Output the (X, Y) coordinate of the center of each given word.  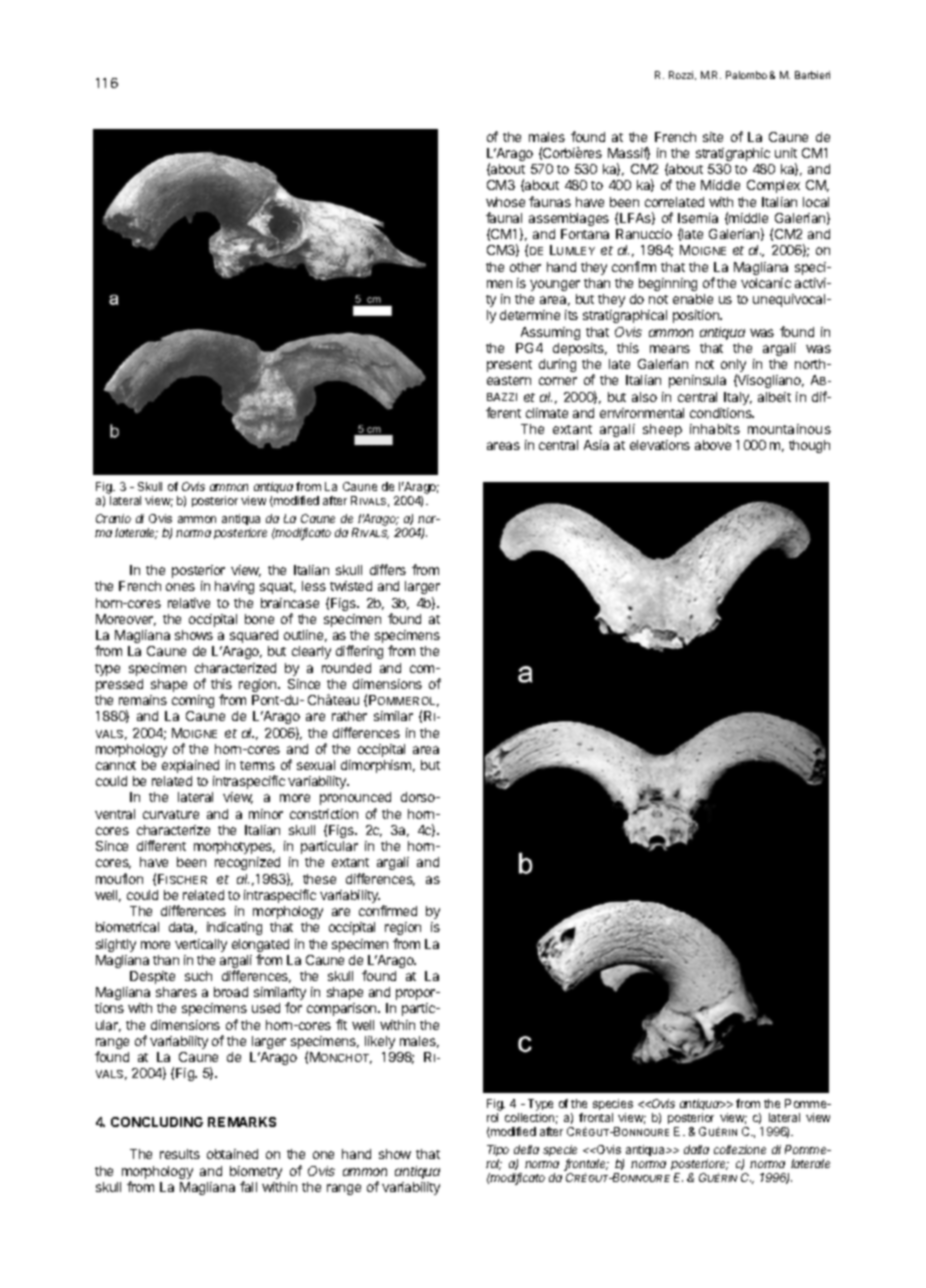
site (713, 137)
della (526, 1149)
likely (380, 1042)
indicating (234, 928)
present (509, 366)
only (733, 367)
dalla (696, 1149)
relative (189, 603)
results (180, 1154)
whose (505, 202)
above (713, 445)
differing (359, 652)
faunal (504, 217)
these (319, 879)
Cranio (113, 518)
